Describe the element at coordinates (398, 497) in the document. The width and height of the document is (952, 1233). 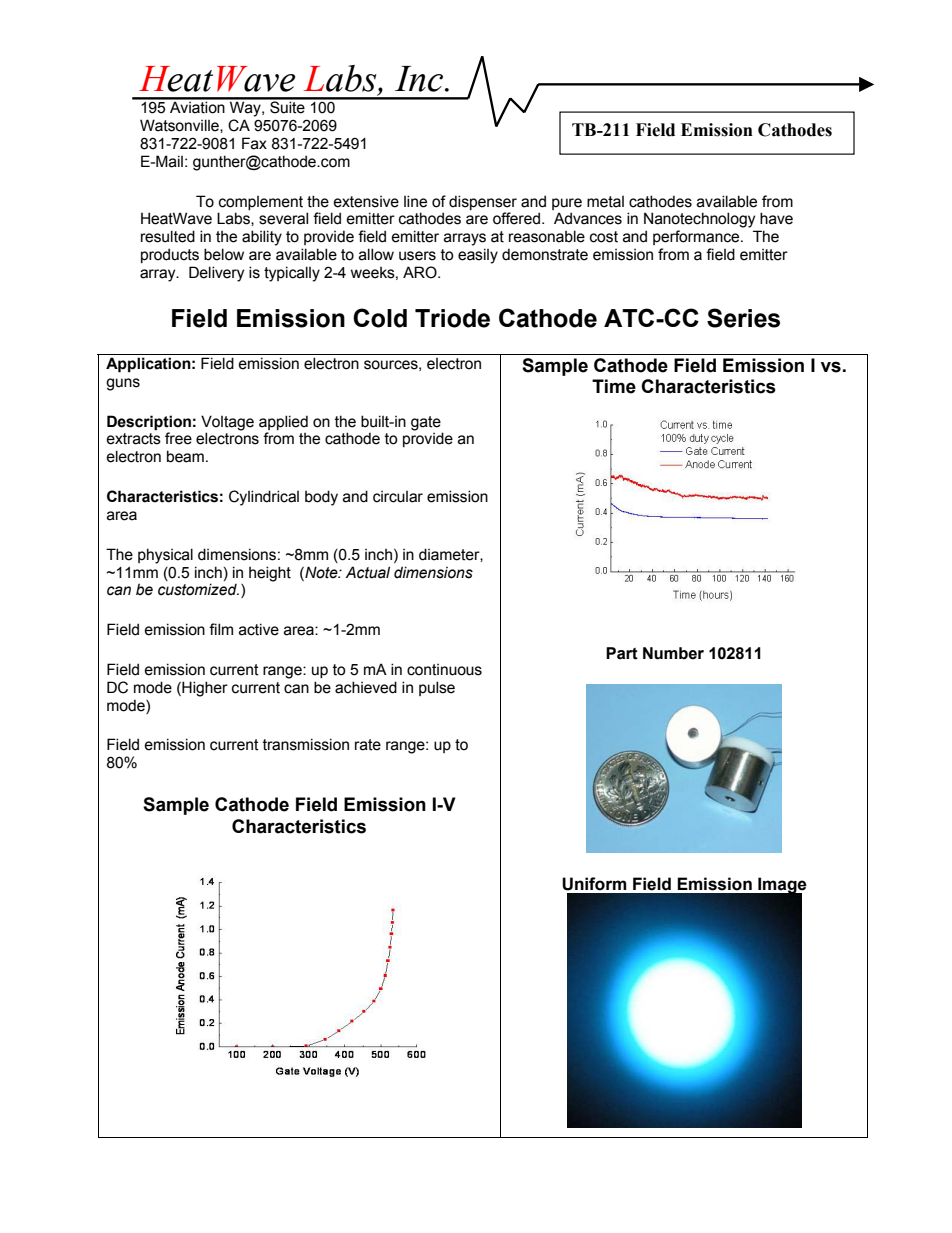
I see `circular` at that location.
